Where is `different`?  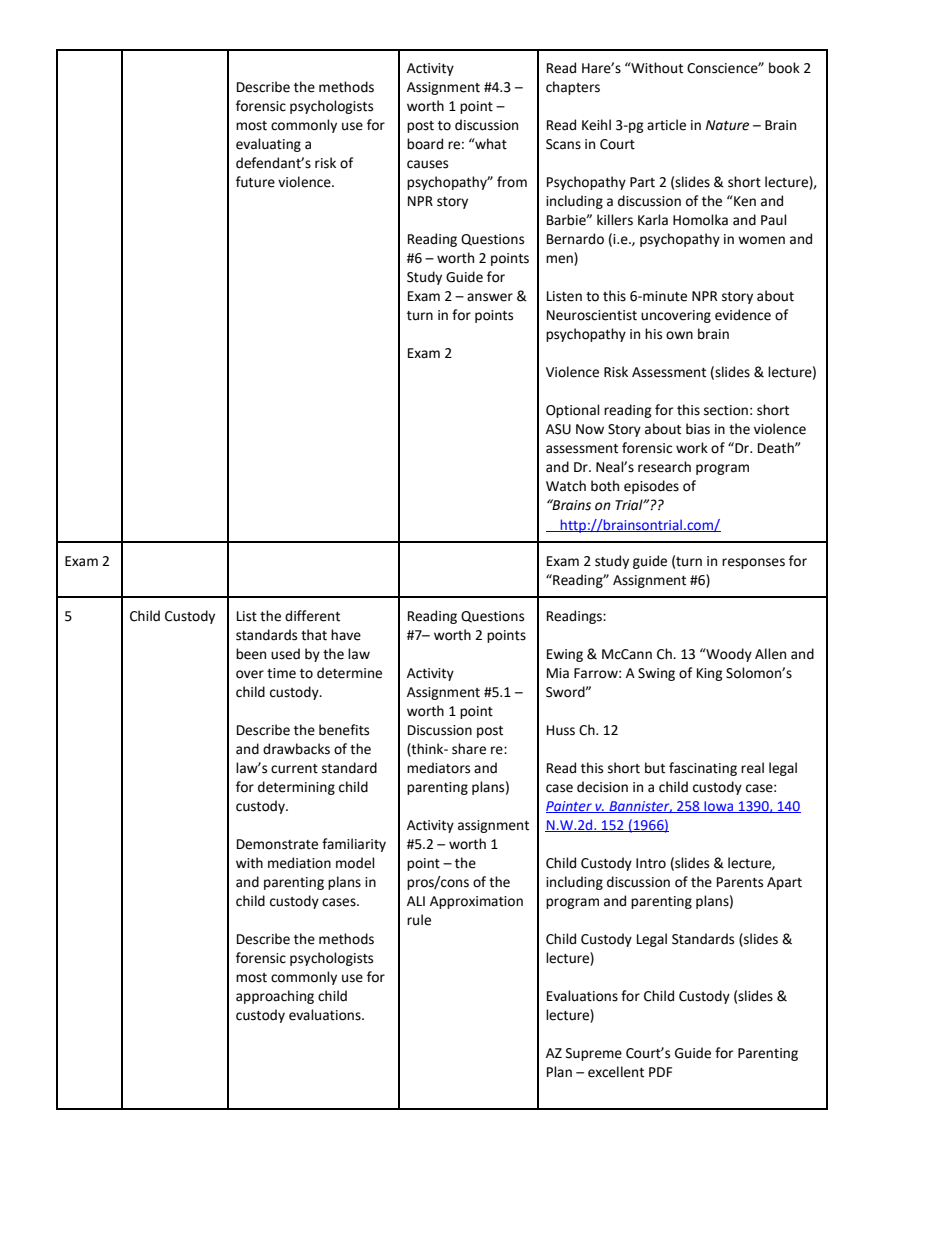 different is located at coordinates (312, 616).
